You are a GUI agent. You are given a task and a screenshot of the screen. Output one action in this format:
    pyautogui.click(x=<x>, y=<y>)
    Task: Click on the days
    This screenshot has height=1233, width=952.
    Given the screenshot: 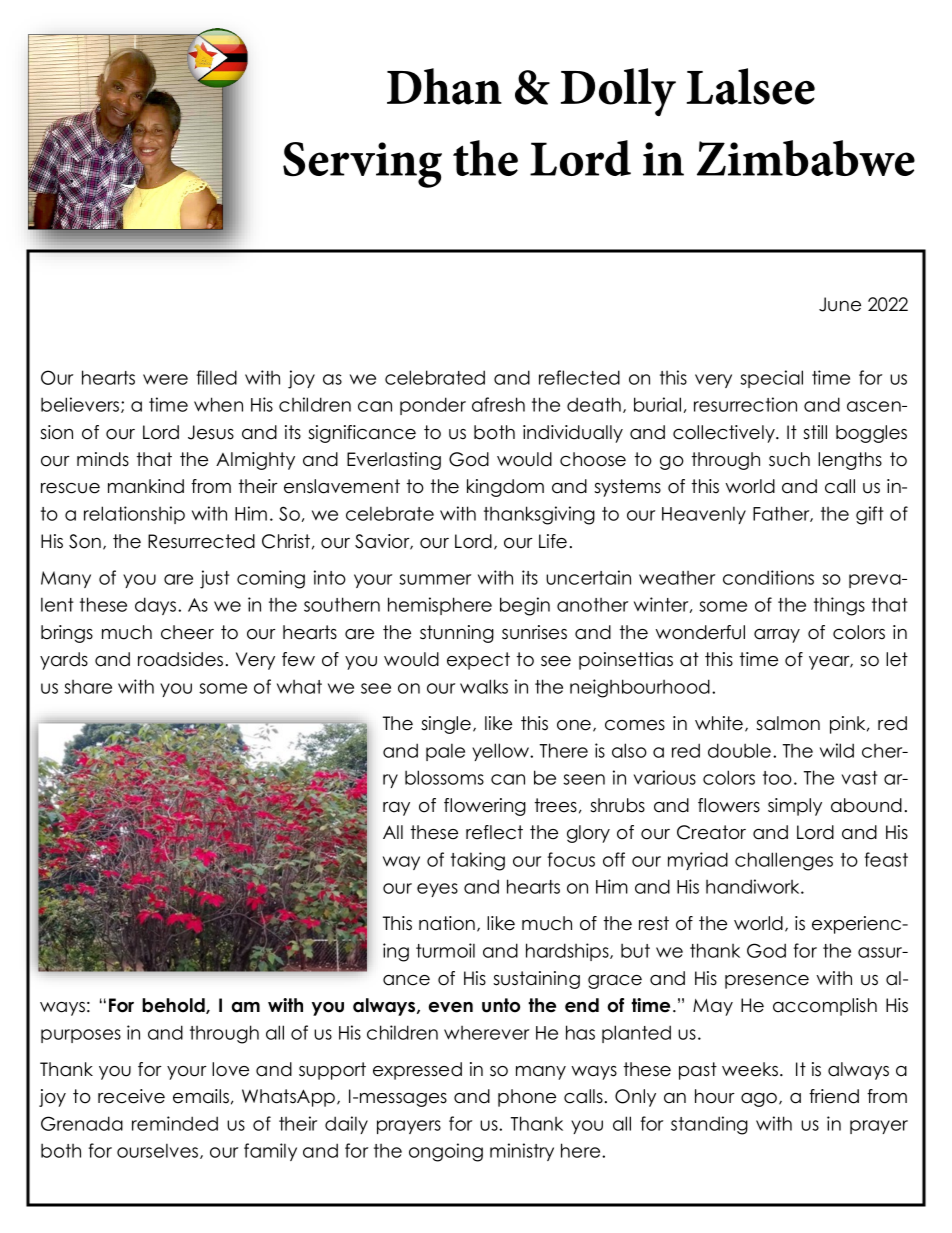 What is the action you would take?
    pyautogui.click(x=155, y=606)
